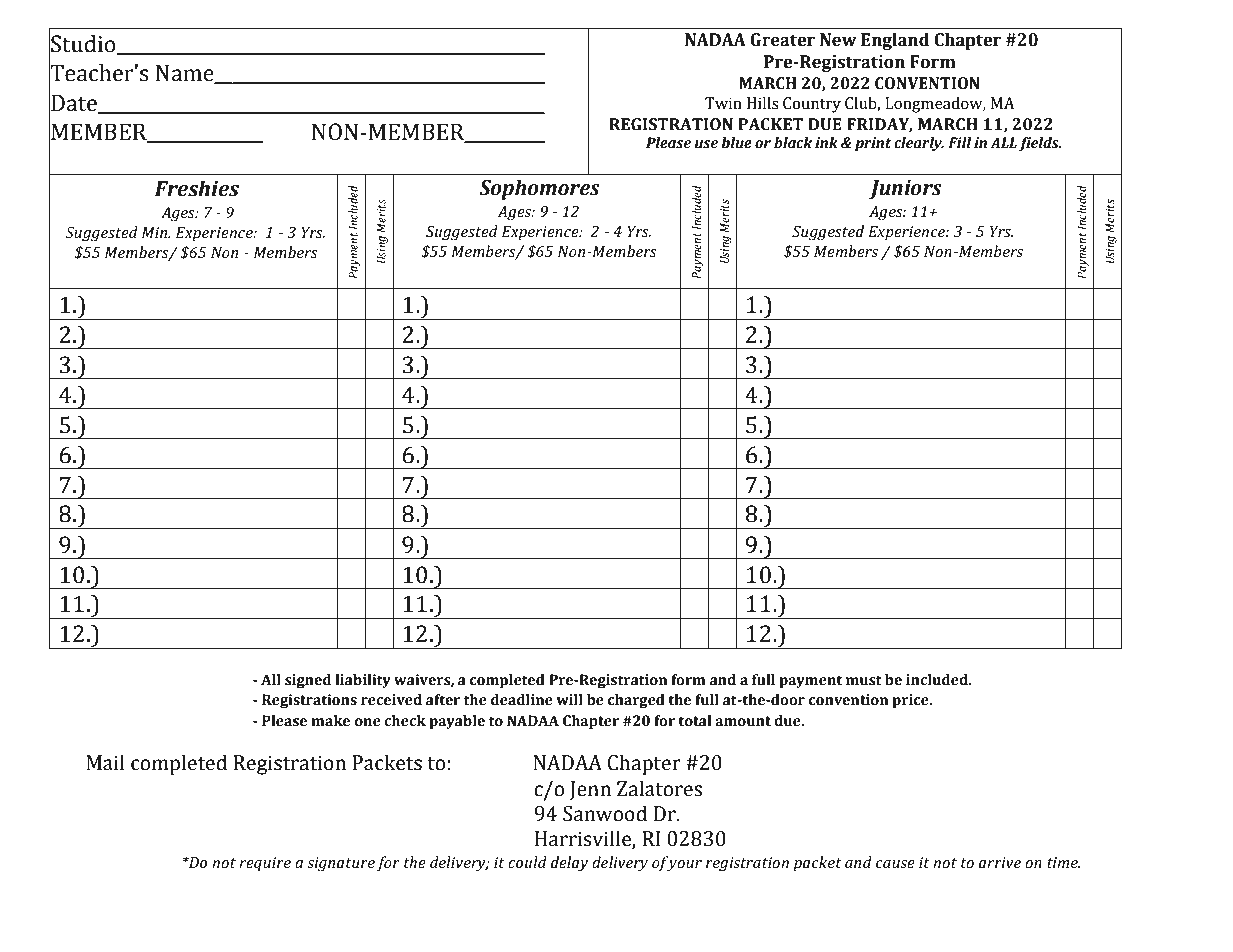 This screenshot has height=952, width=1233. I want to click on require, so click(265, 864).
